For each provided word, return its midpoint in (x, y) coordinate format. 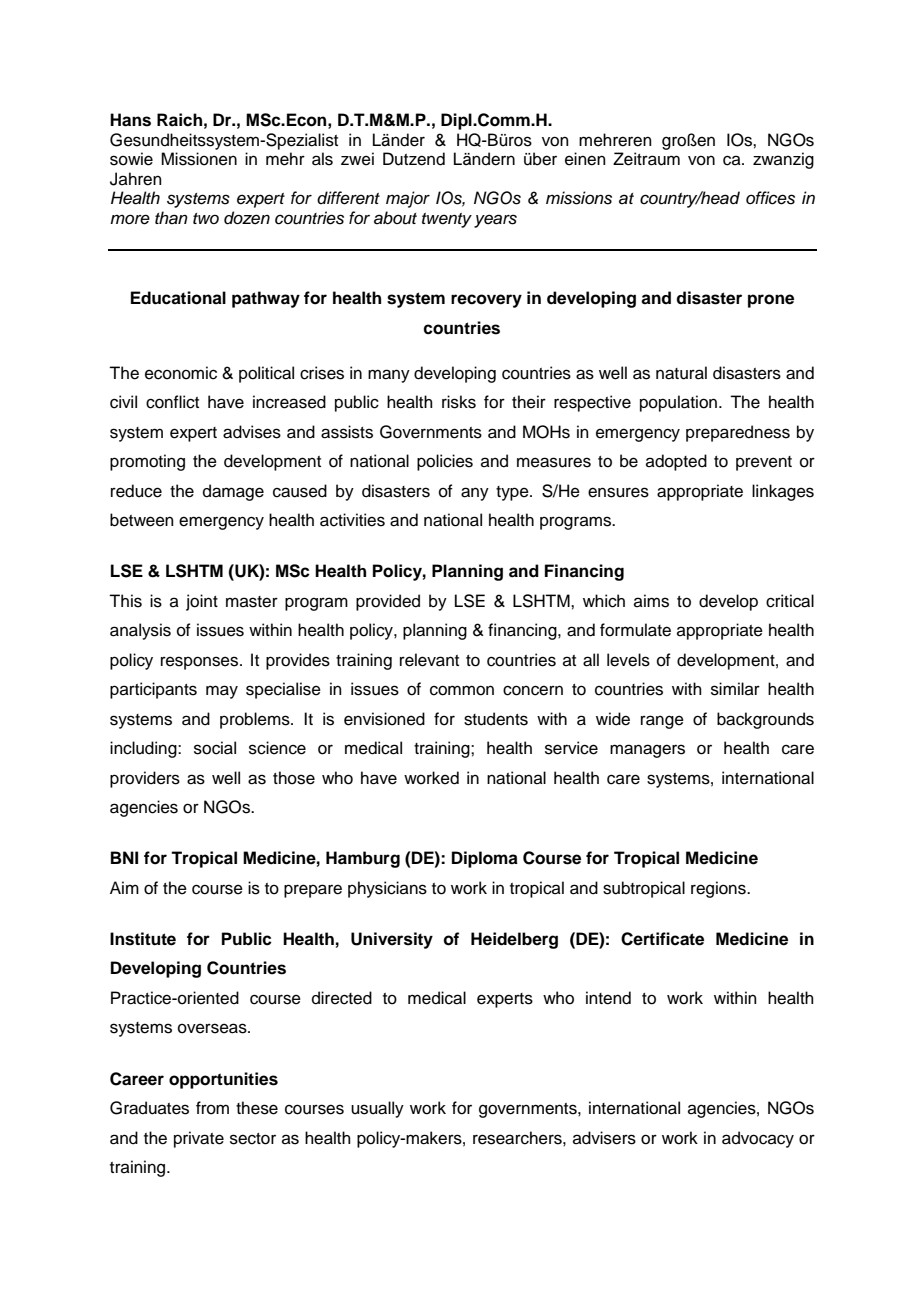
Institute (143, 939)
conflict (172, 402)
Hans (130, 120)
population (678, 403)
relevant (429, 660)
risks (459, 402)
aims (651, 601)
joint (202, 602)
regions (719, 889)
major (408, 199)
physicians (387, 889)
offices (770, 198)
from (212, 1108)
